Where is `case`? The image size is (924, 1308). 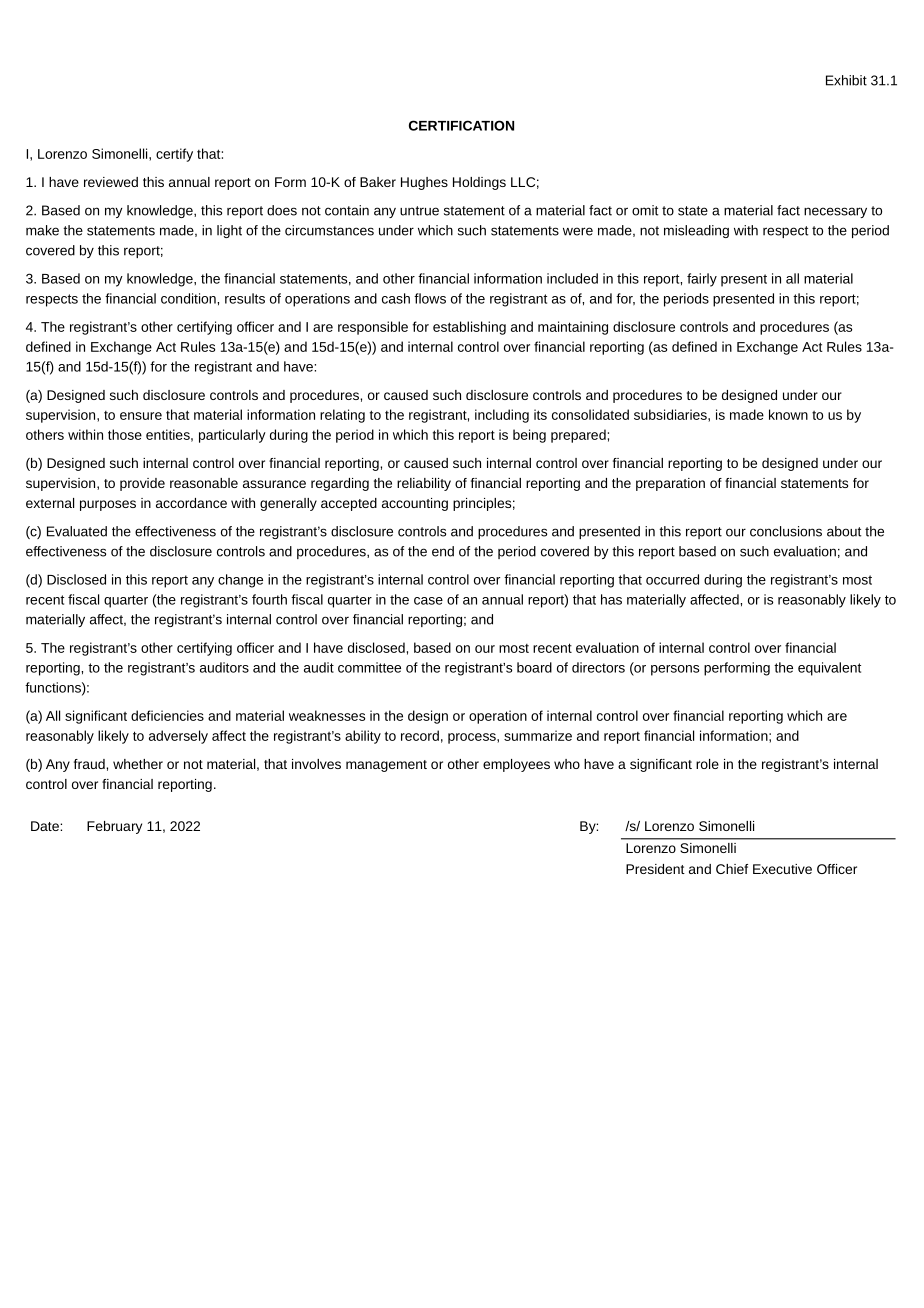 case is located at coordinates (428, 601).
